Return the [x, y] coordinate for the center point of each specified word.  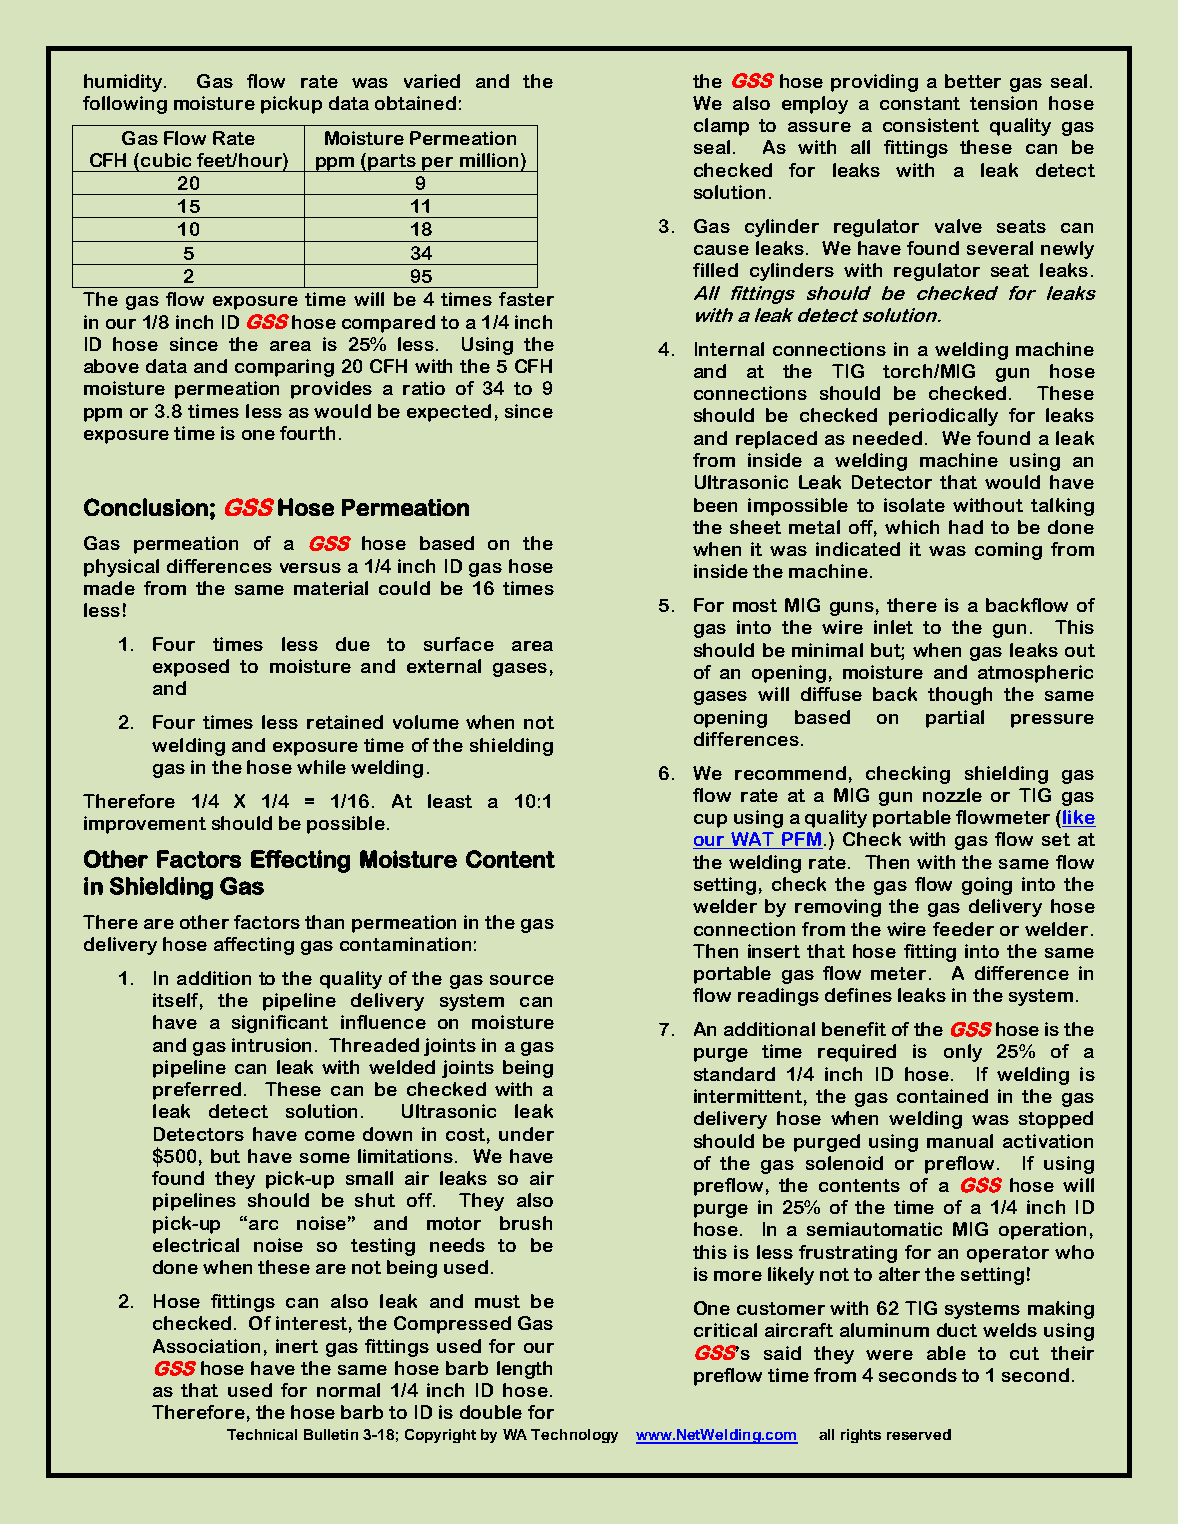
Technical [262, 1434]
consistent [931, 125]
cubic [166, 160]
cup [710, 821]
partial [955, 719]
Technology [574, 1436]
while [321, 767]
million [489, 160]
